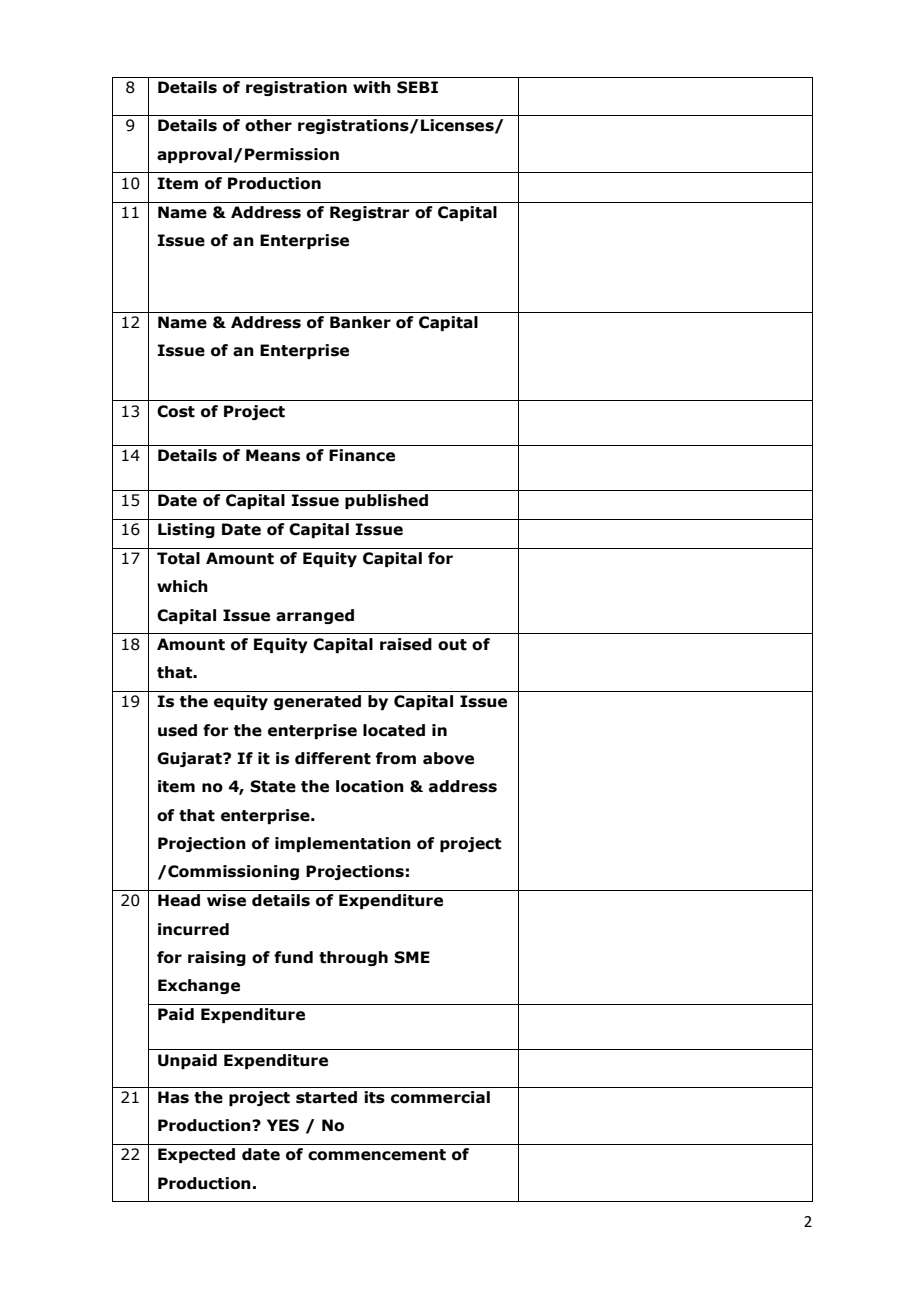 The height and width of the screenshot is (1308, 924). I want to click on Expected, so click(196, 1155).
